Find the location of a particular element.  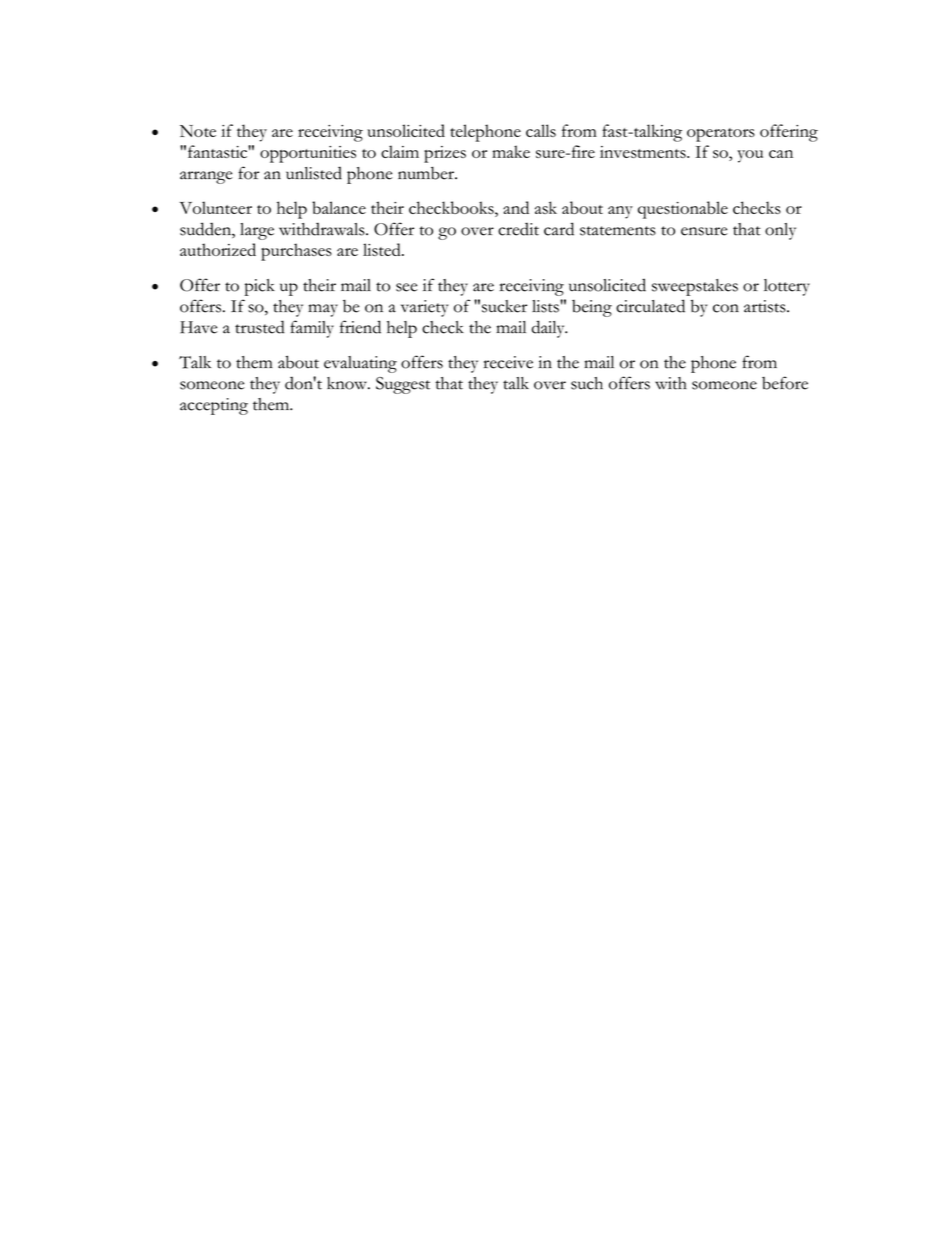

con is located at coordinates (726, 308).
